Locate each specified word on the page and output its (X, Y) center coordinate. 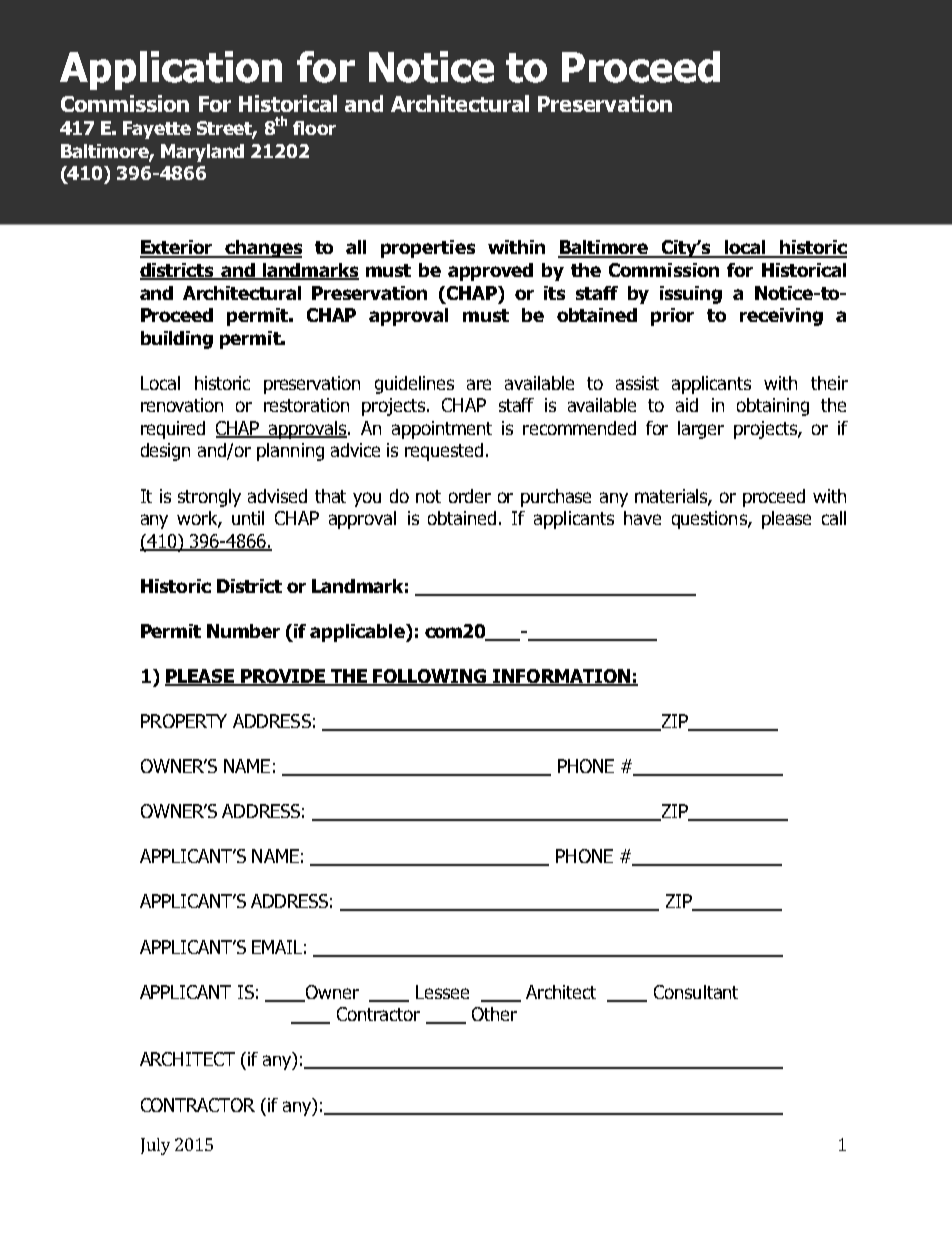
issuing (691, 295)
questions (710, 520)
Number (243, 631)
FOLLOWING (430, 677)
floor (314, 128)
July (155, 1146)
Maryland (202, 153)
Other (494, 1014)
